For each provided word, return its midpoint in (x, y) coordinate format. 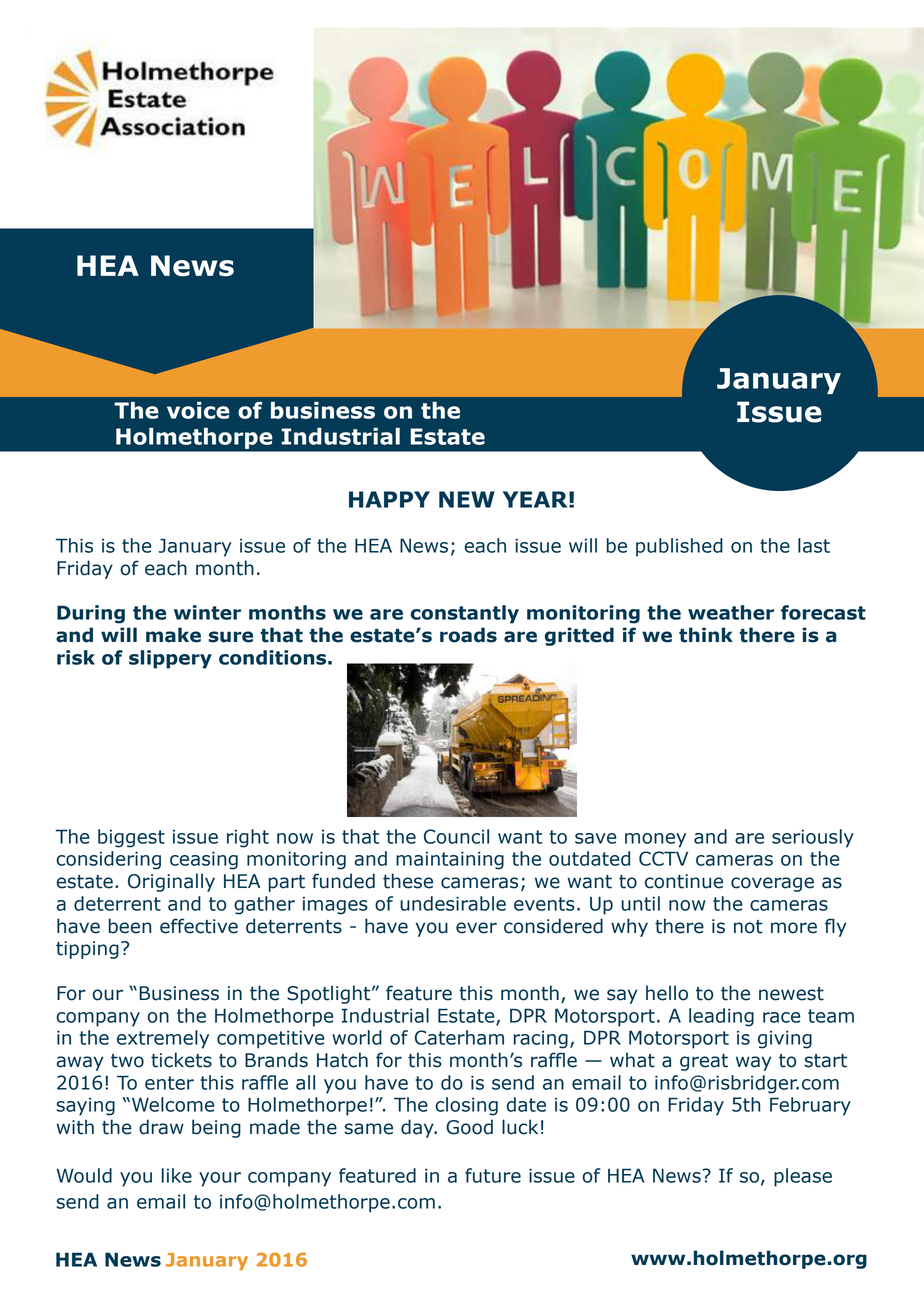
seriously (813, 838)
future (493, 1175)
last (814, 545)
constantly (464, 614)
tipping (87, 950)
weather (731, 612)
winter (207, 612)
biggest (131, 838)
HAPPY (389, 499)
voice (198, 410)
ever (476, 928)
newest (791, 994)
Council (456, 836)
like (177, 1175)
